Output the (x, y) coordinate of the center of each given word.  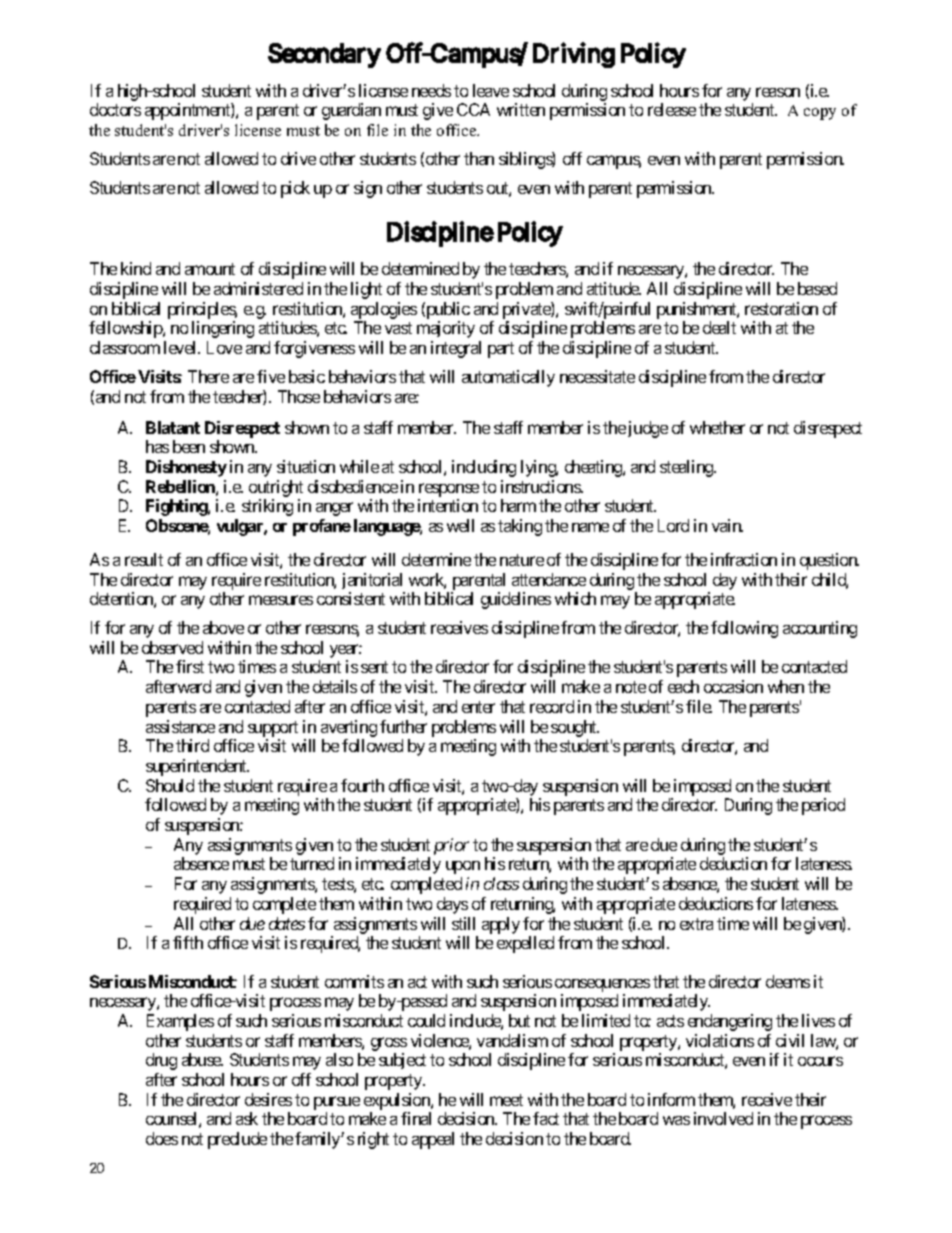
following (744, 629)
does (162, 1138)
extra (696, 924)
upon (463, 867)
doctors (115, 109)
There (208, 376)
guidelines (516, 600)
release (672, 109)
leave (491, 90)
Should (170, 785)
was (676, 1120)
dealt (719, 327)
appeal (433, 1140)
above (223, 627)
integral (456, 349)
